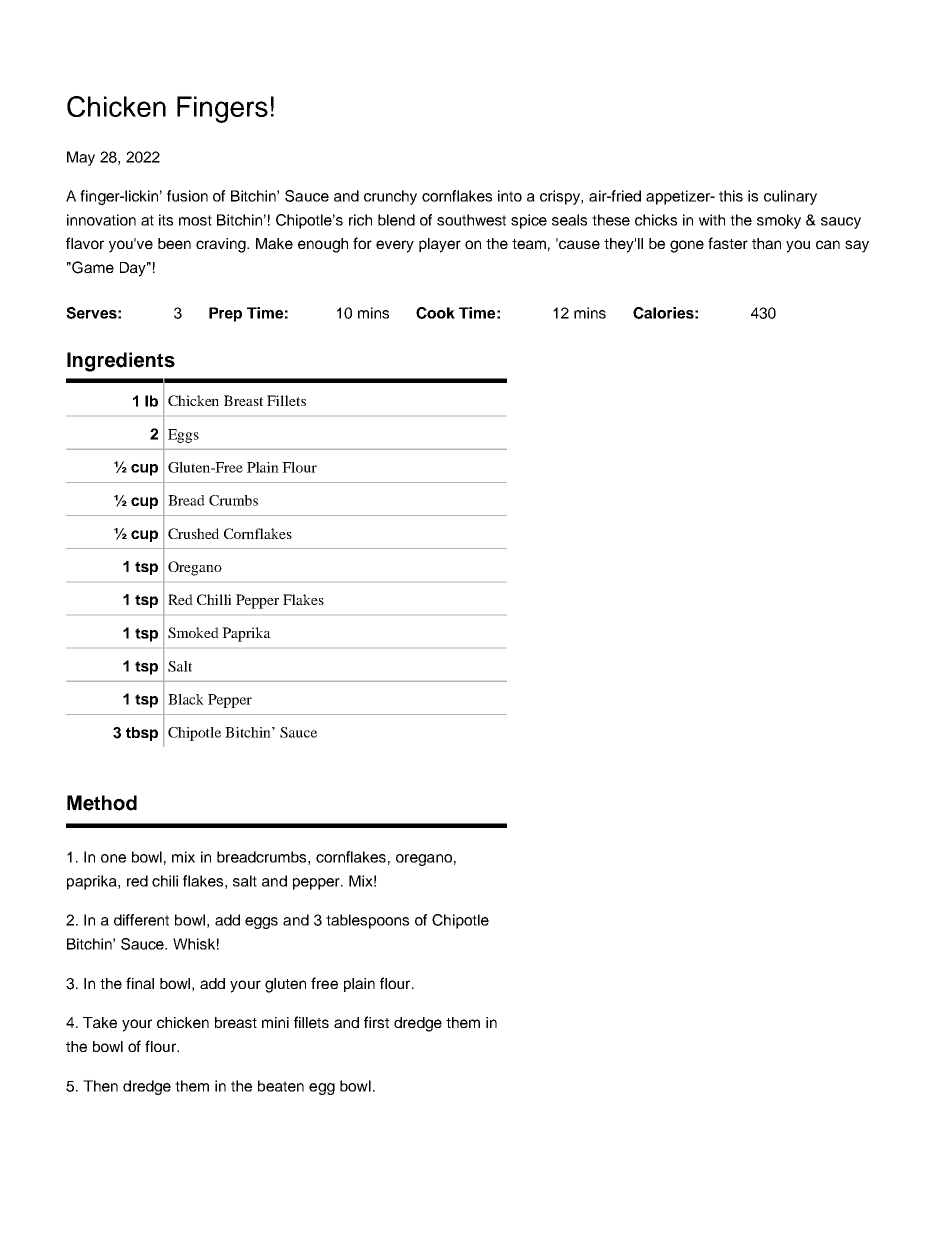 The image size is (952, 1233). Describe the element at coordinates (790, 197) in the document. I see `culinary` at that location.
